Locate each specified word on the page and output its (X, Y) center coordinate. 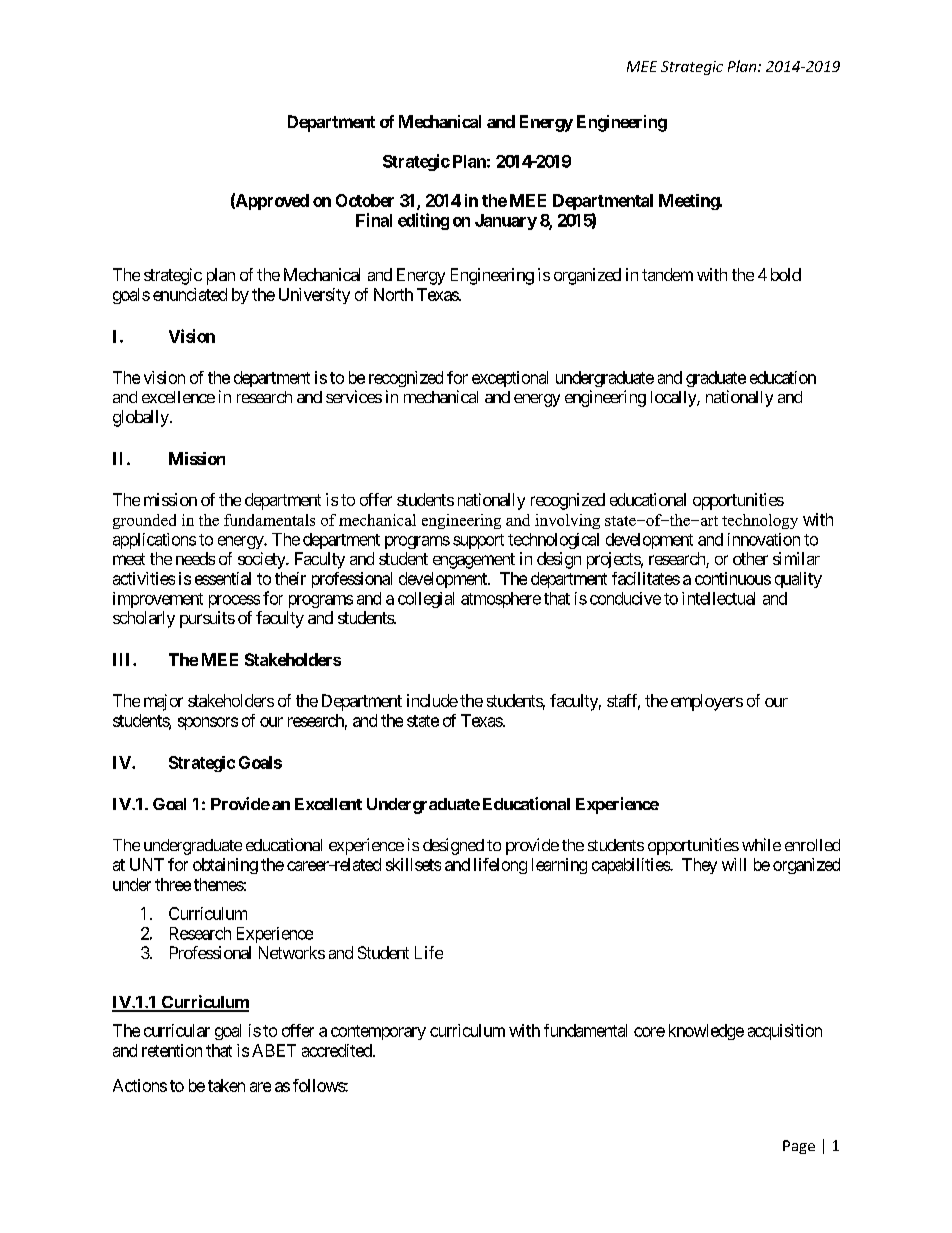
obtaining (225, 866)
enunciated (190, 294)
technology (760, 521)
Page (799, 1147)
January (506, 222)
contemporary (378, 1032)
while (761, 844)
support (478, 541)
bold (786, 274)
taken (226, 1085)
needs (195, 558)
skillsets (413, 864)
